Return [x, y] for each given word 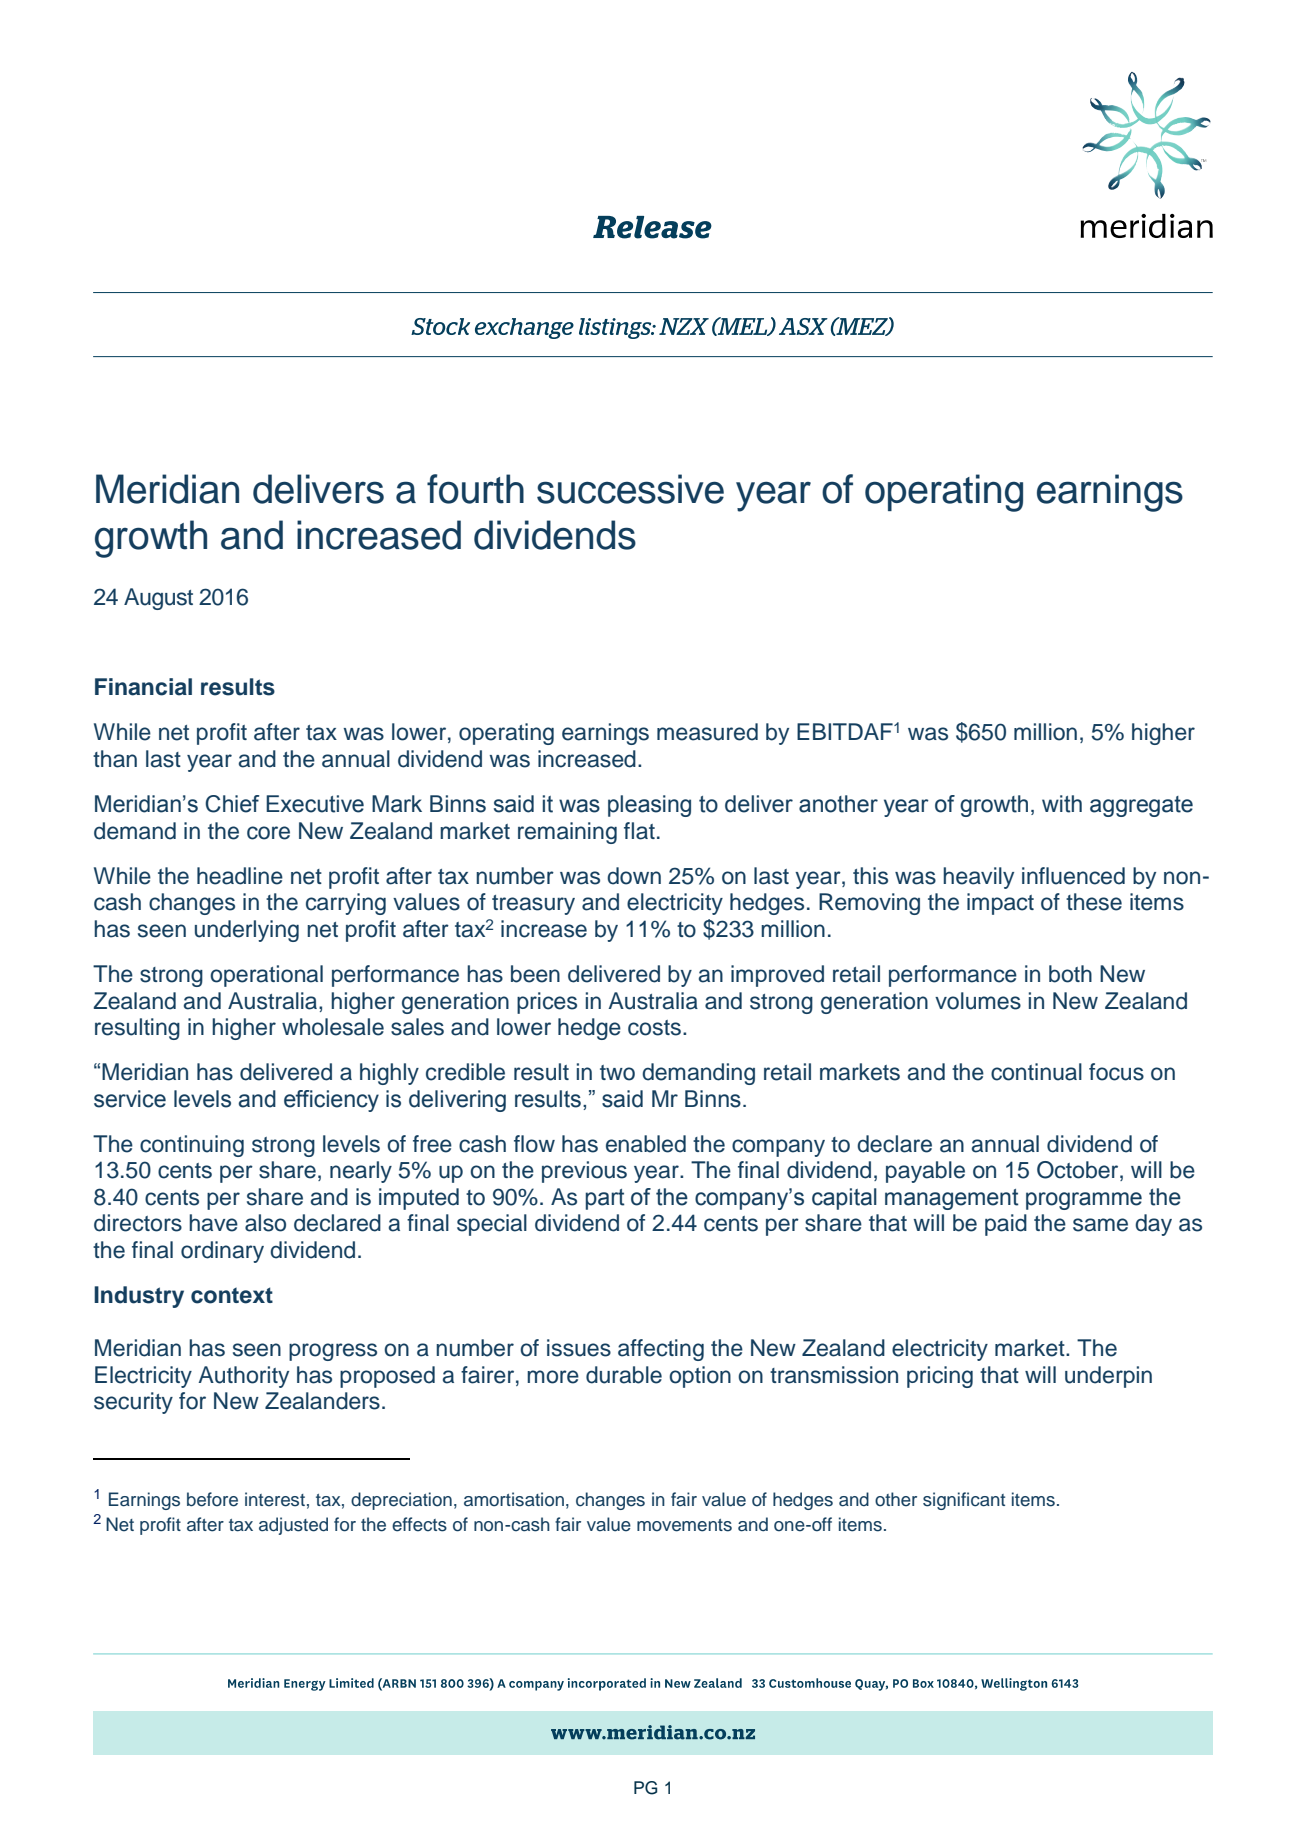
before [212, 1499]
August [158, 599]
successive [630, 489]
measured [707, 732]
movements [684, 1525]
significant [964, 1501]
